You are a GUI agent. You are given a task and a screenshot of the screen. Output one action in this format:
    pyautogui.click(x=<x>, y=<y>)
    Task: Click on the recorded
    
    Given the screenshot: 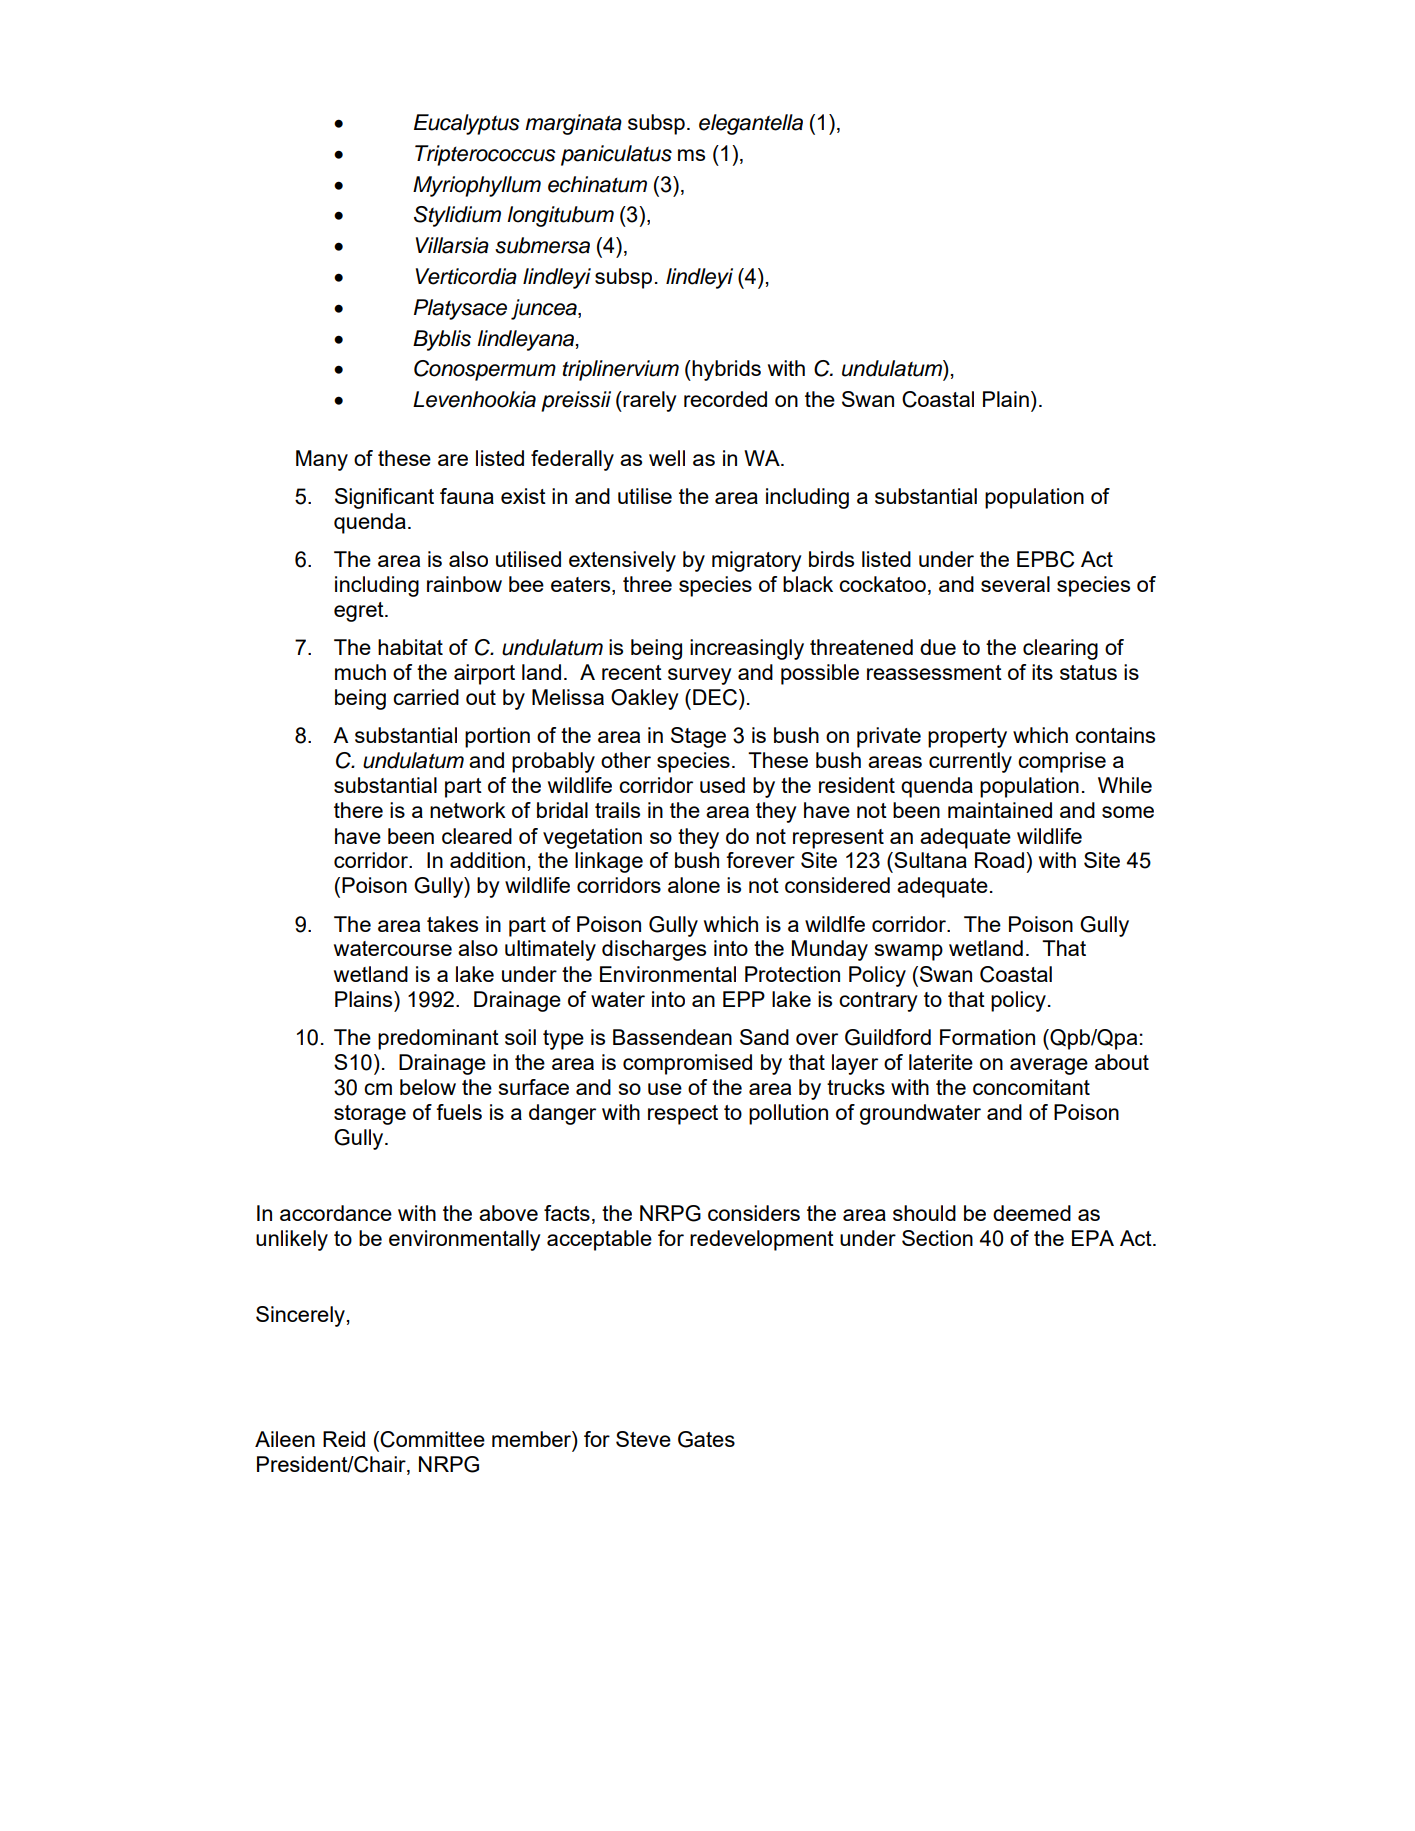 What is the action you would take?
    pyautogui.click(x=725, y=399)
